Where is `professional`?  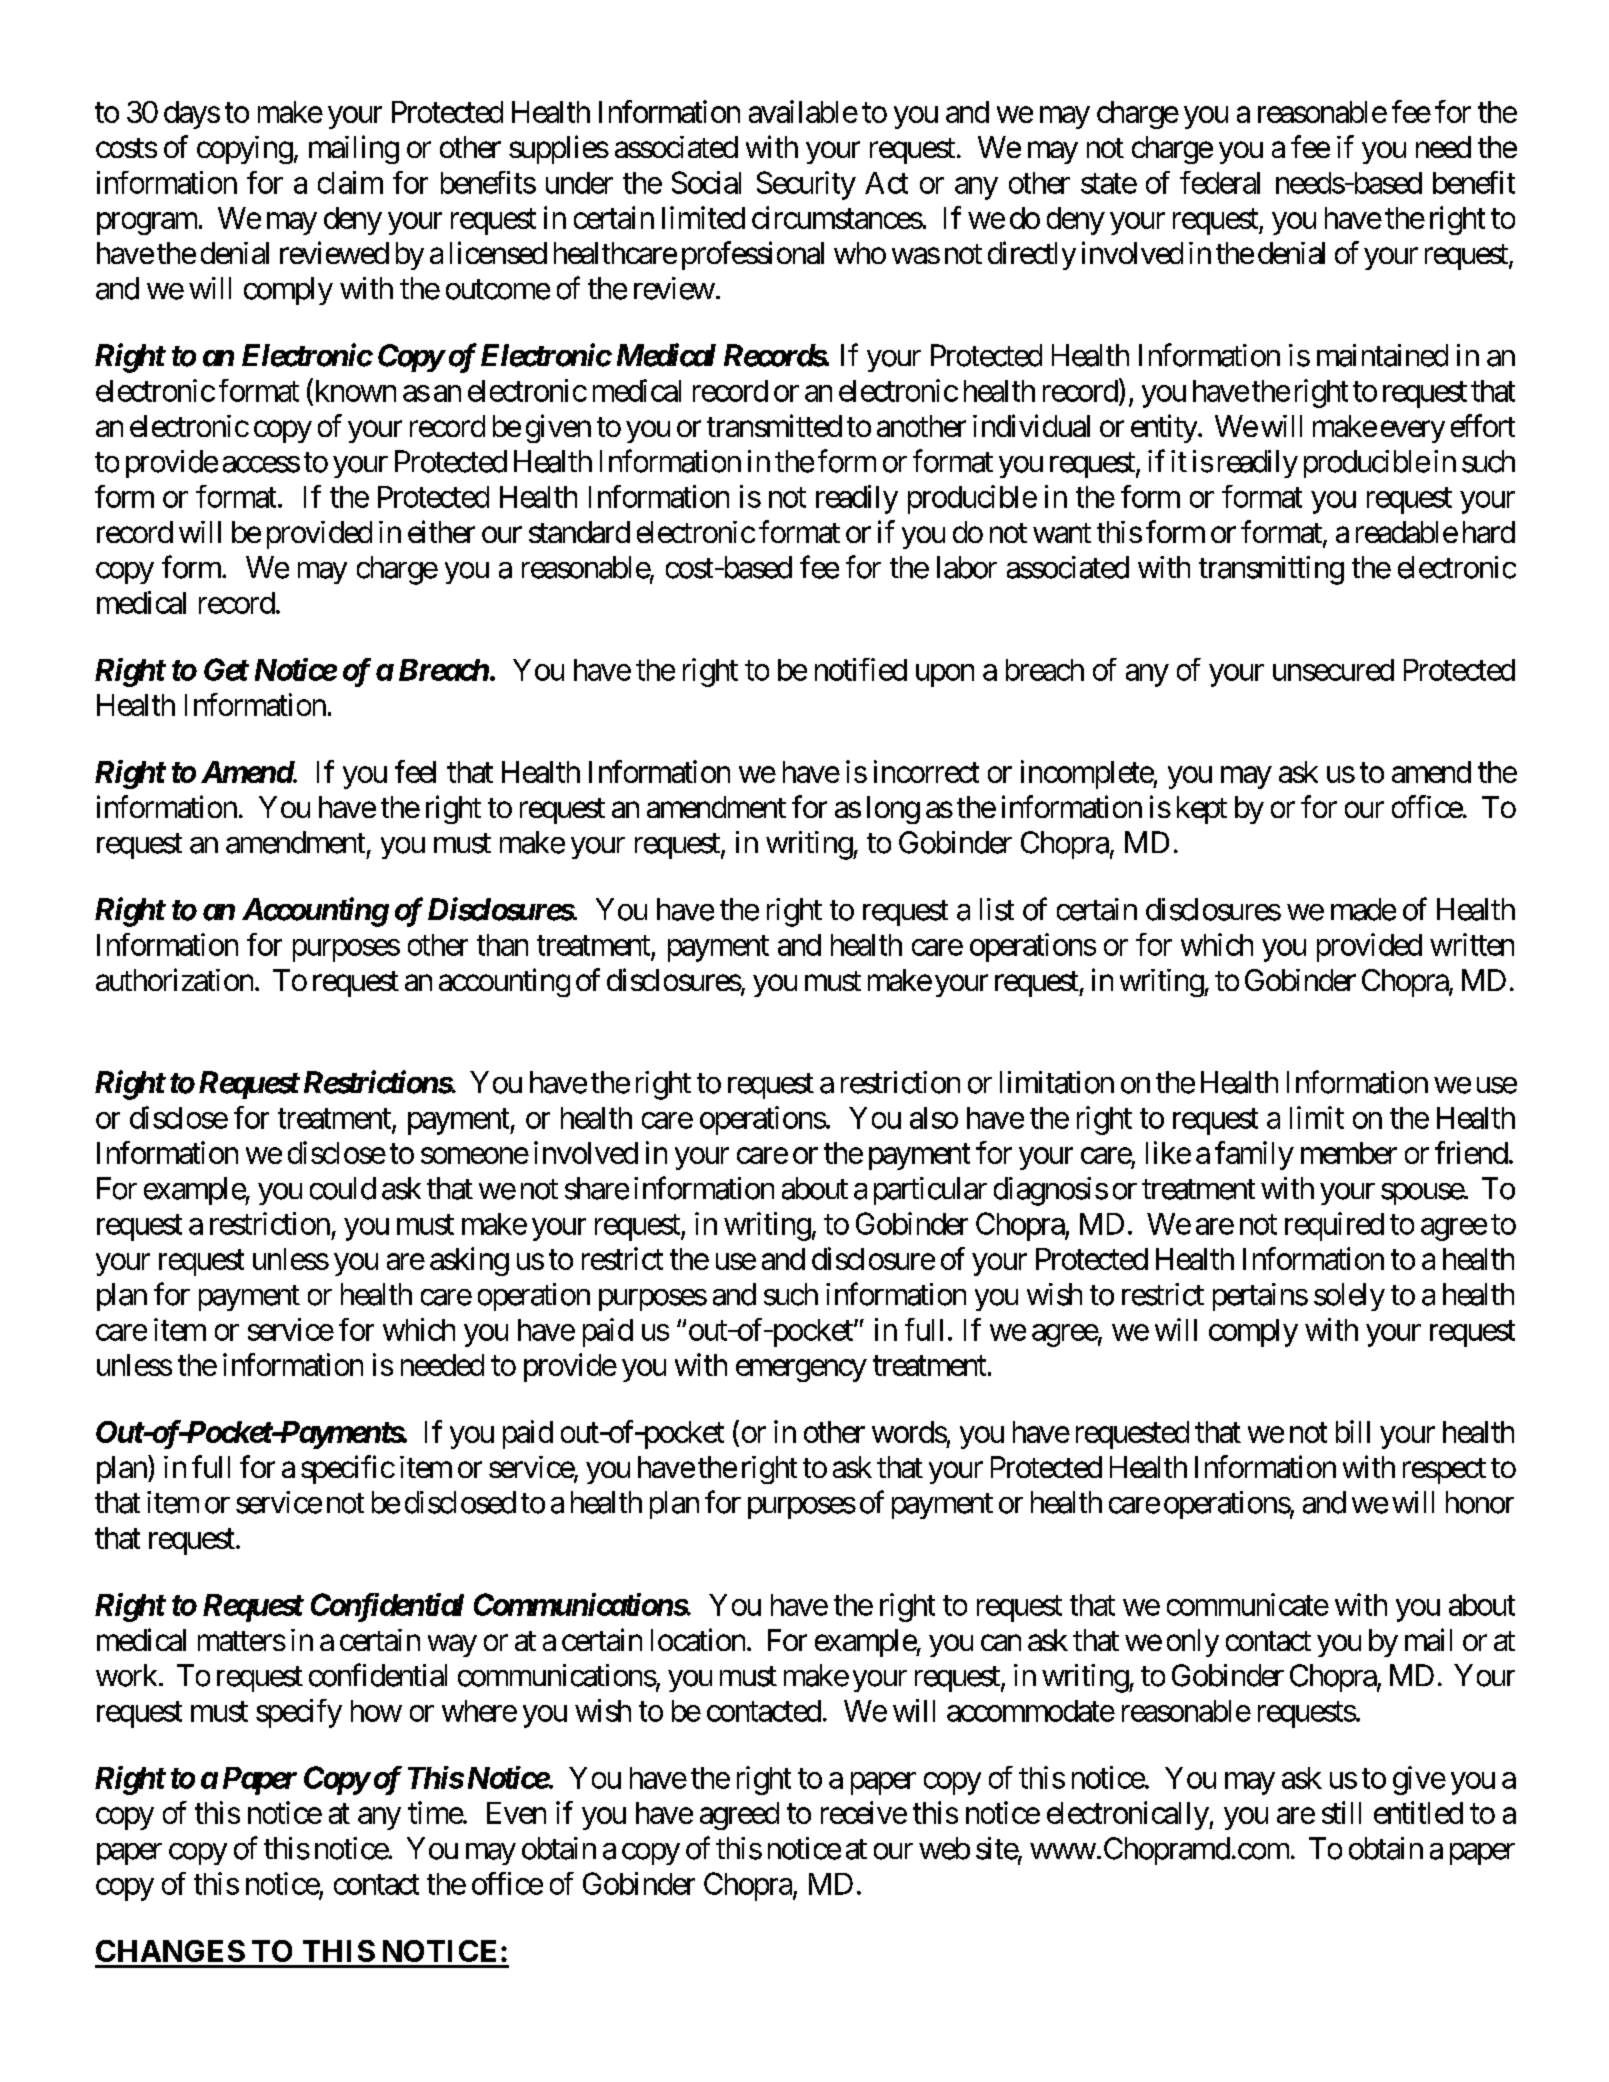 professional is located at coordinates (753, 255).
